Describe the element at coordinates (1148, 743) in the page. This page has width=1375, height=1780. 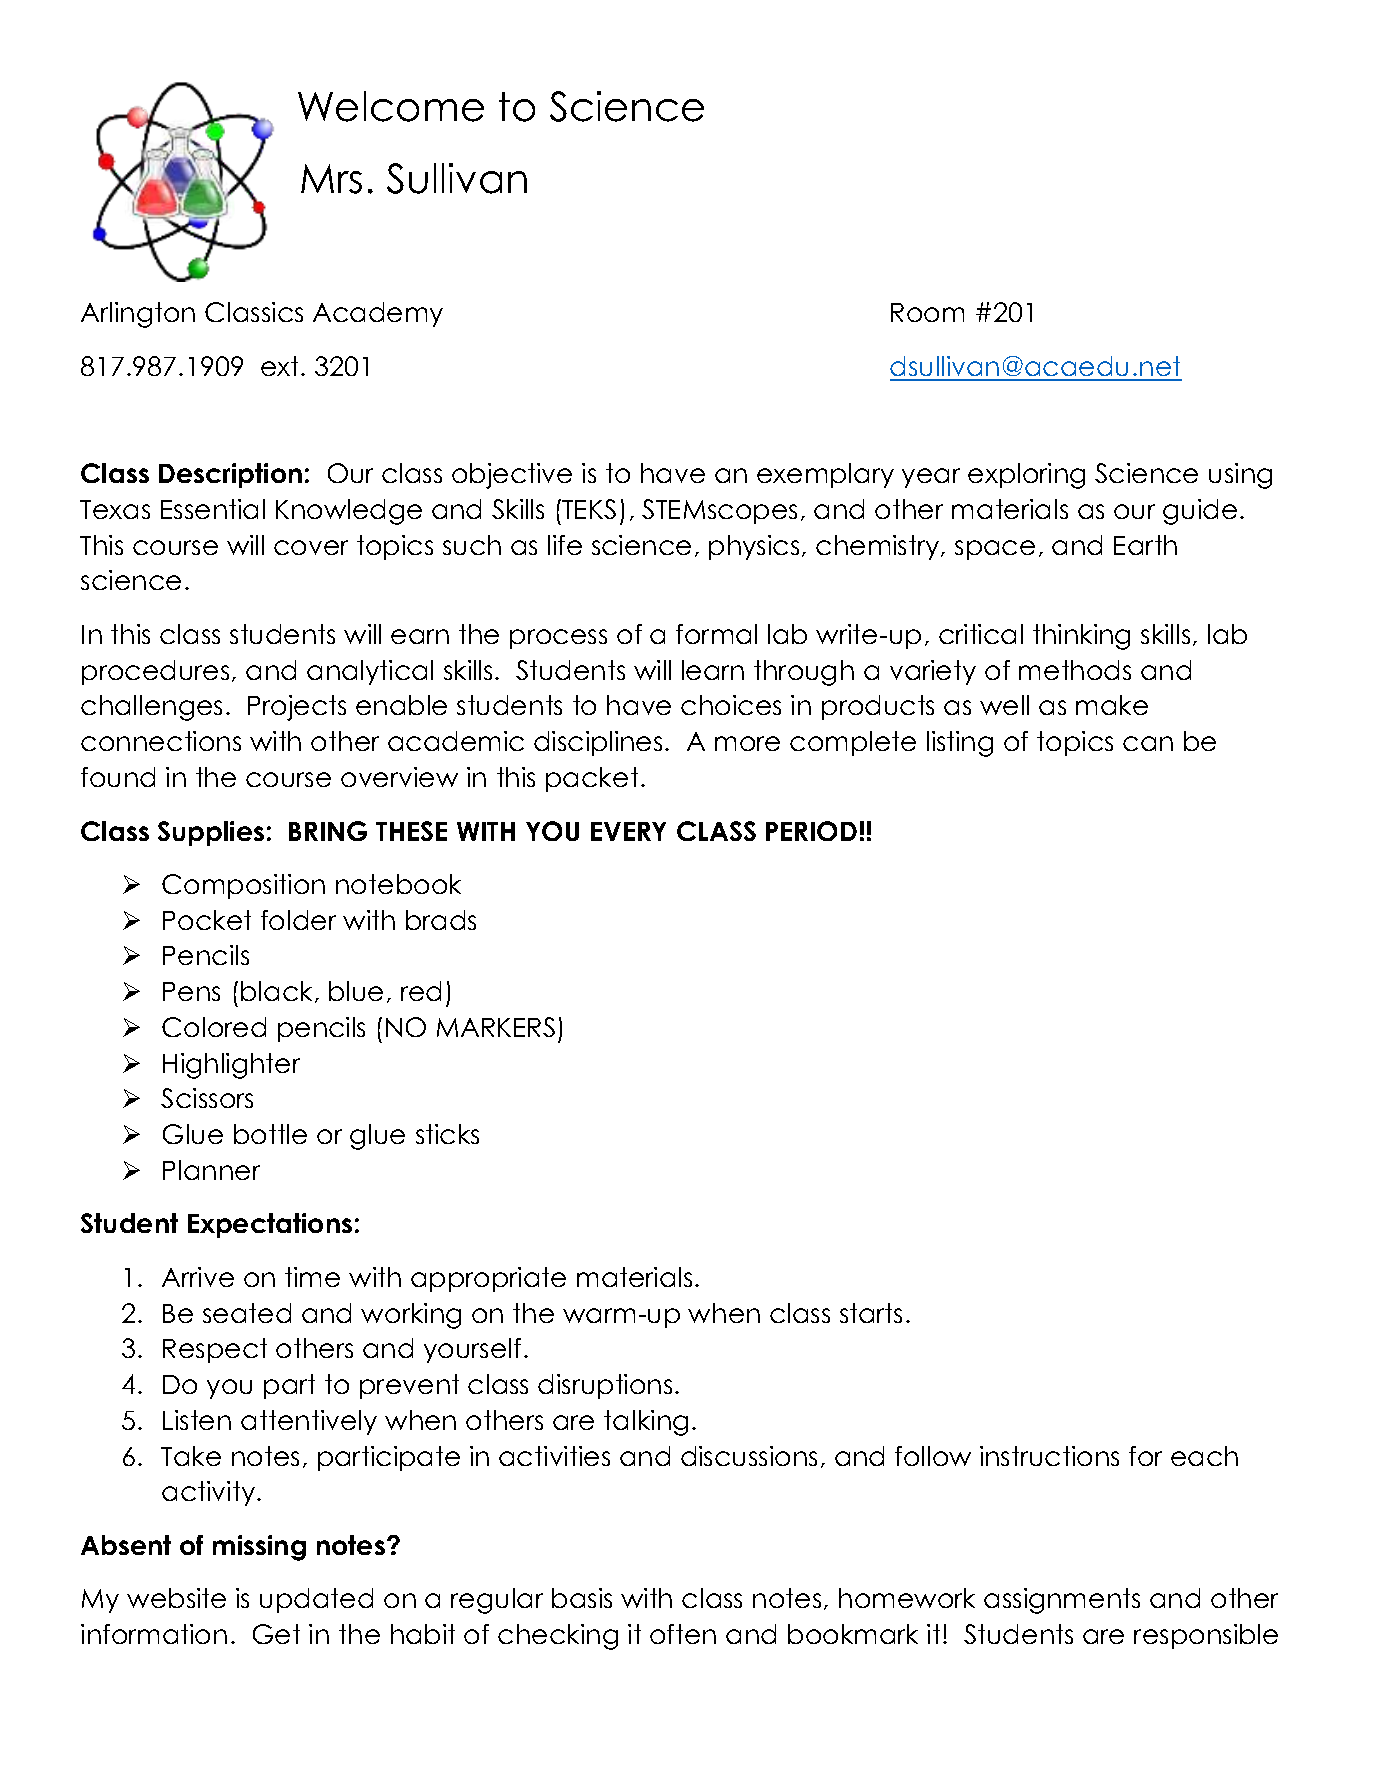
I see `can` at that location.
